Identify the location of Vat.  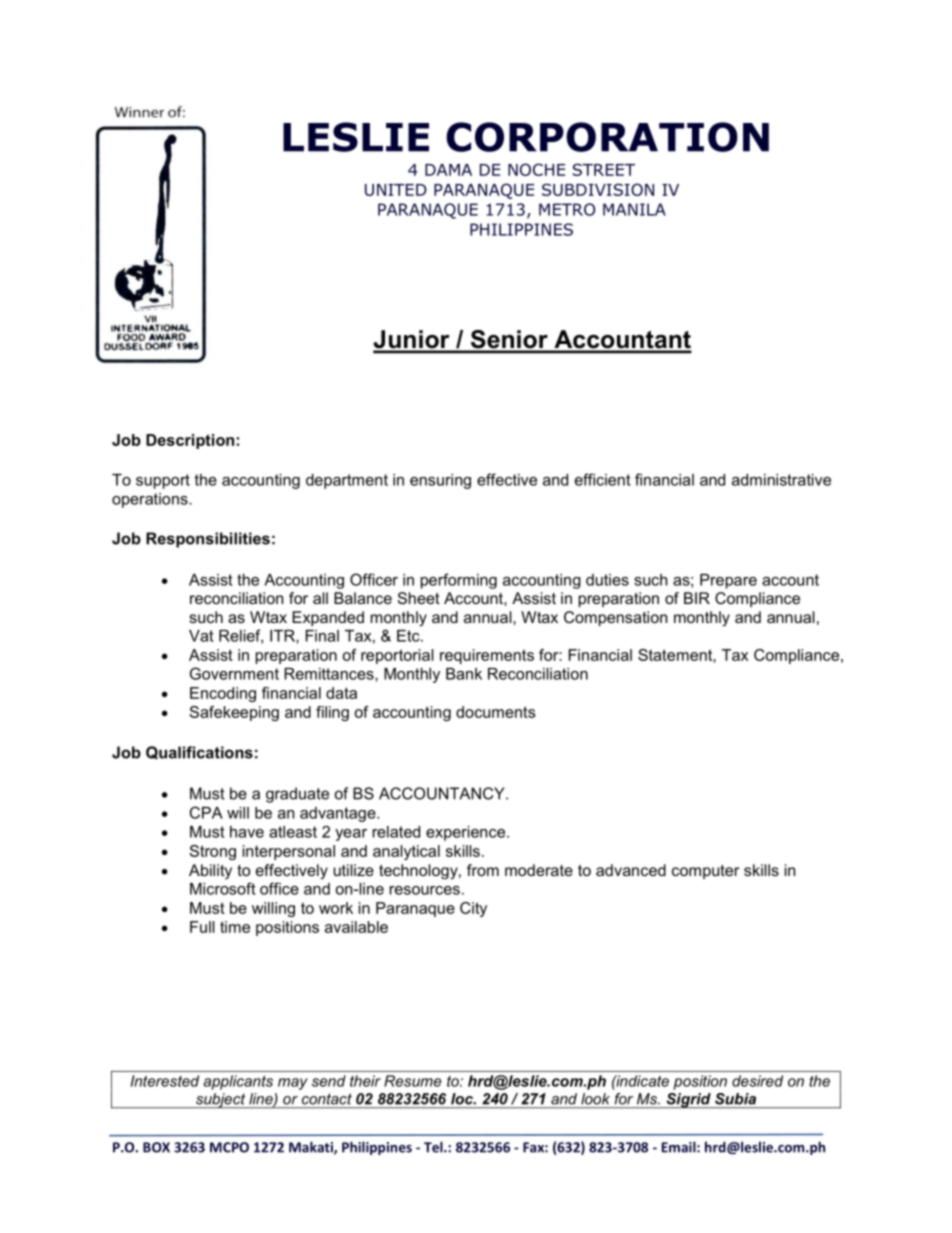
(201, 636).
